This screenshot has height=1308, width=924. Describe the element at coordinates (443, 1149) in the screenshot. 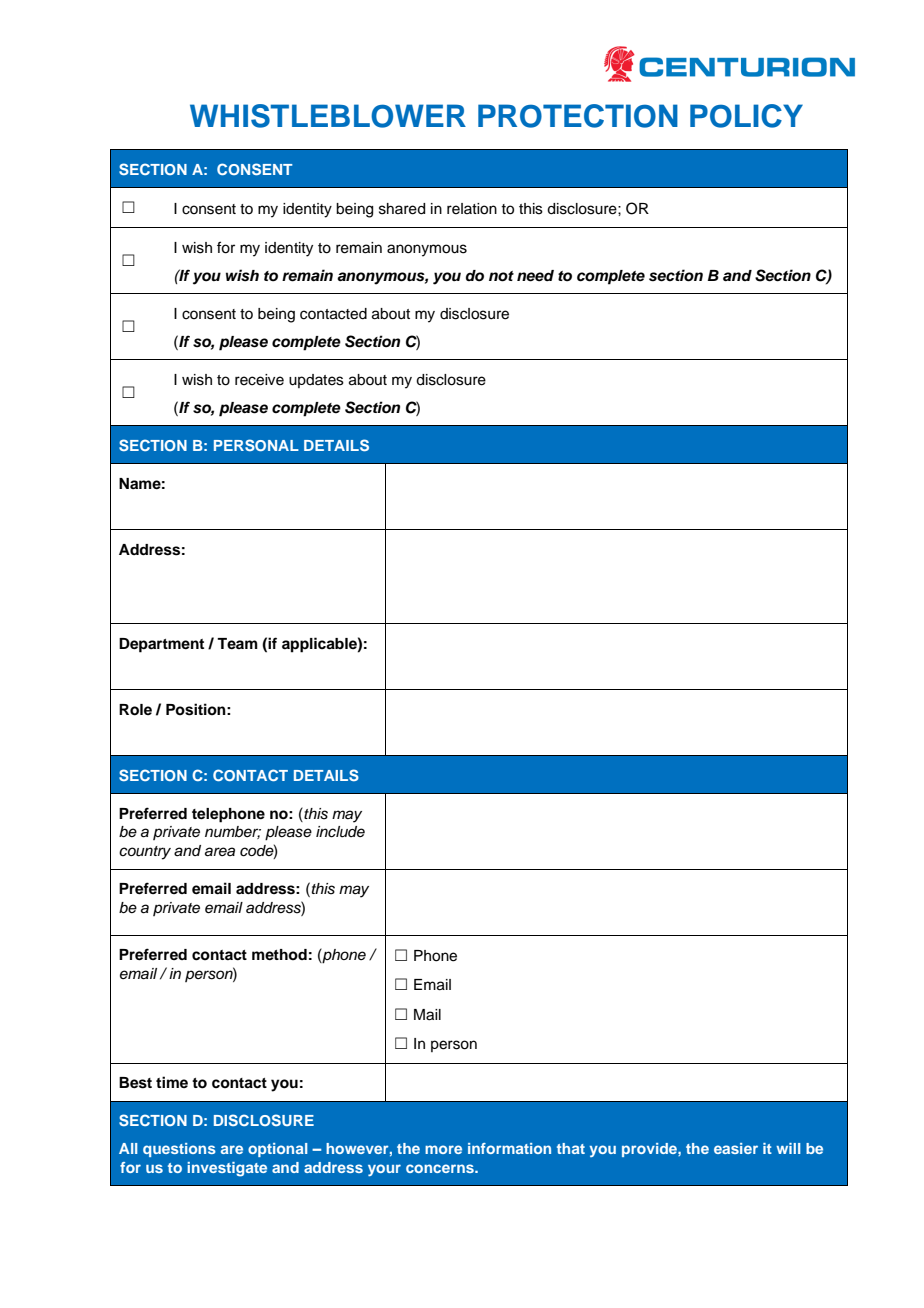

I see `more` at that location.
